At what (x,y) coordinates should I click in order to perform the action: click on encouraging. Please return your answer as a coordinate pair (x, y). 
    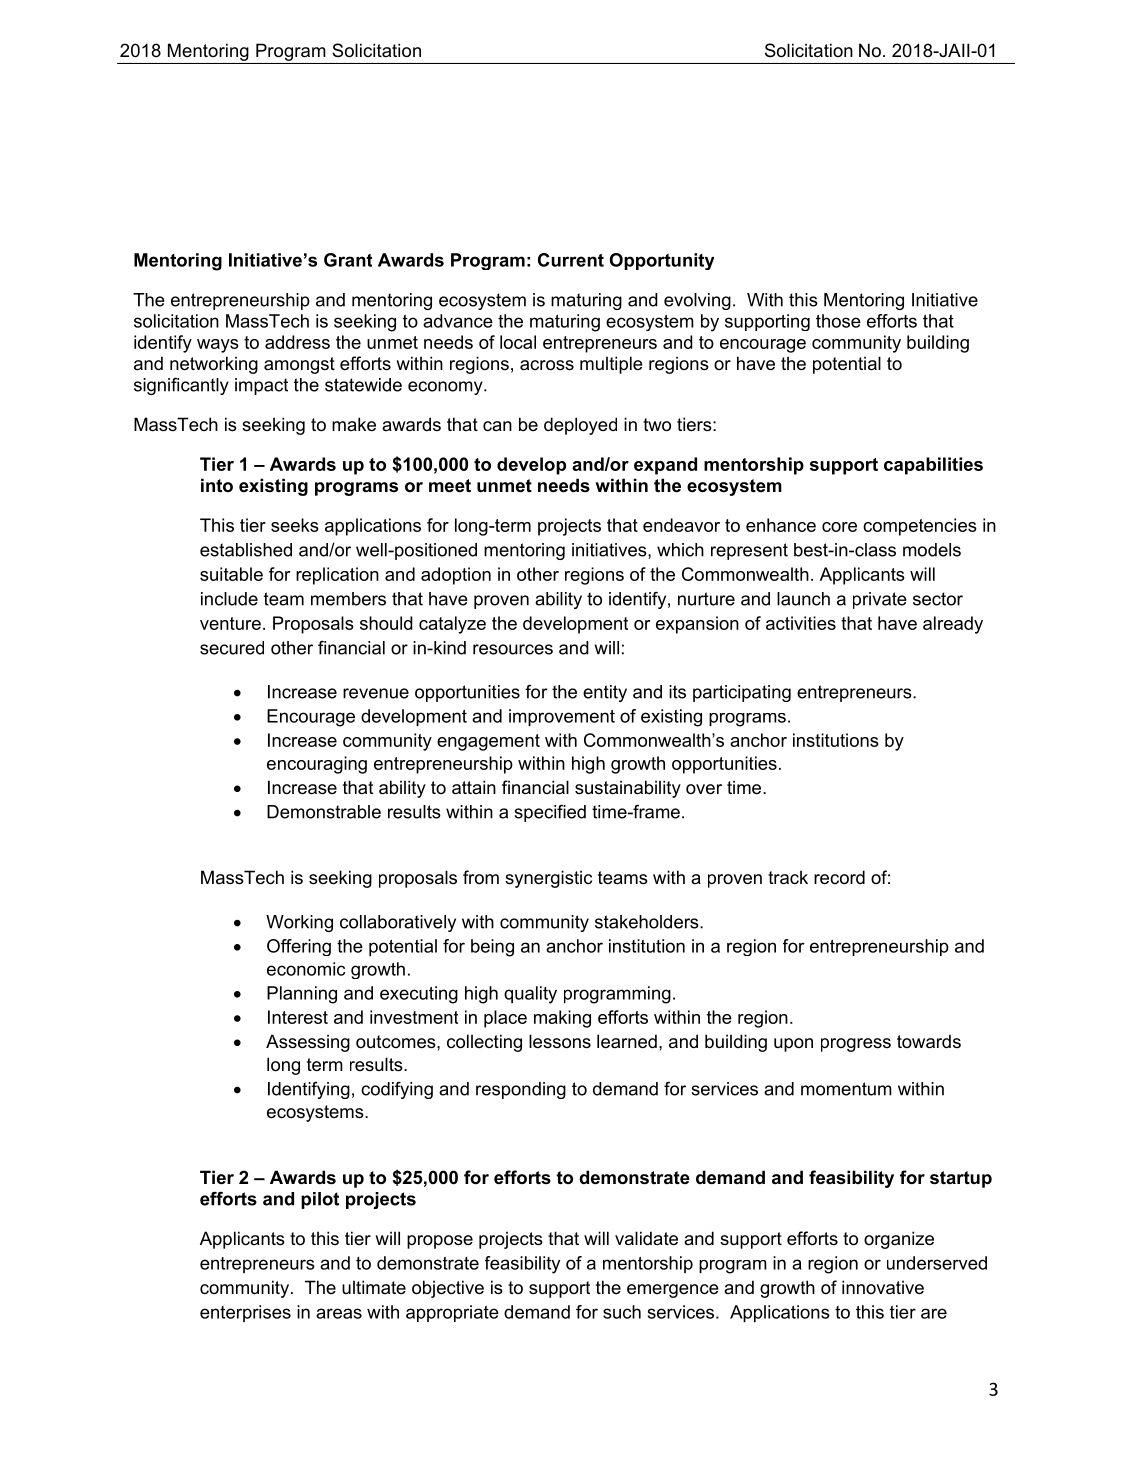
    Looking at the image, I should click on (317, 765).
